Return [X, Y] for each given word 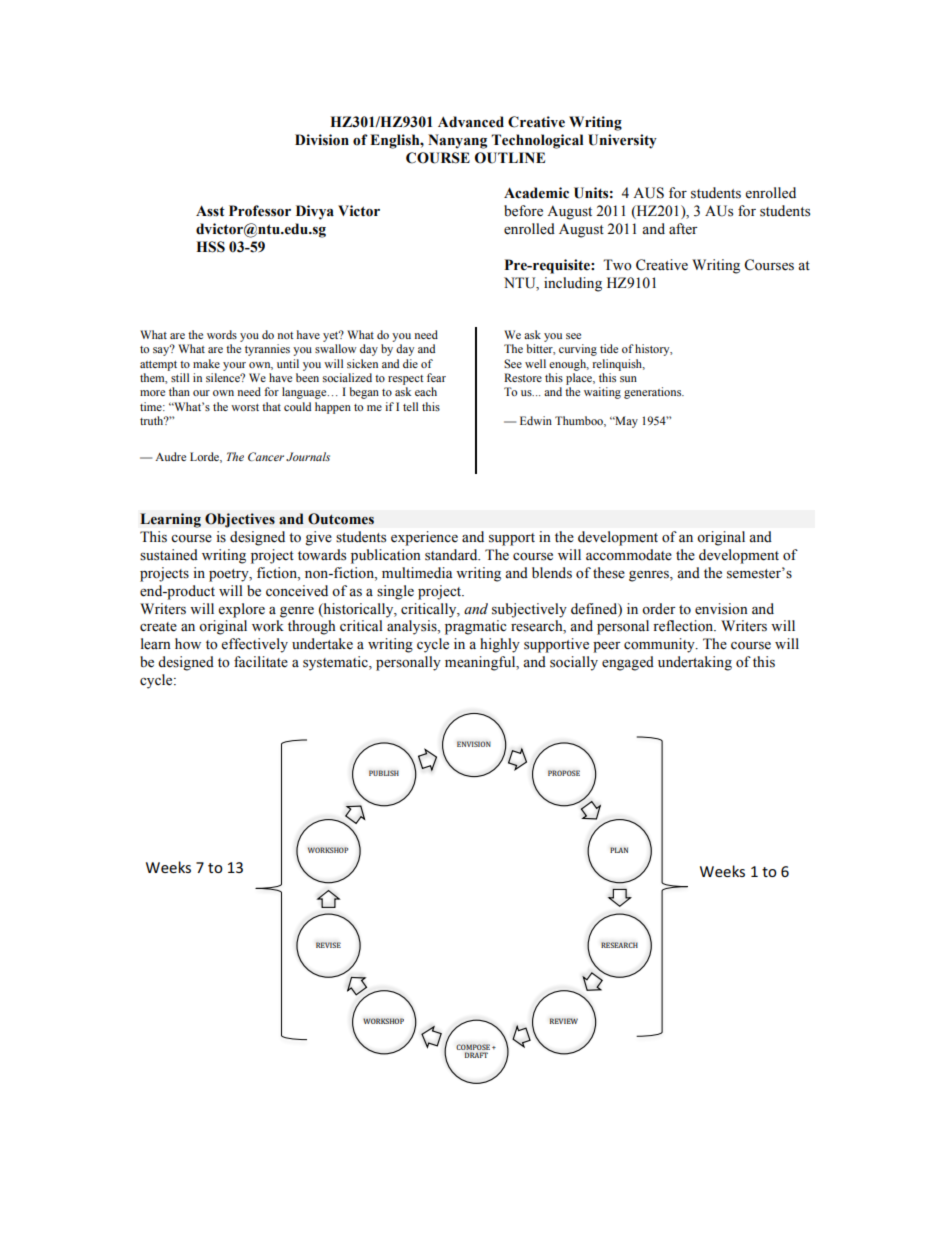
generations [654, 393]
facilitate [261, 662]
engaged [628, 663]
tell [410, 406]
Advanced [471, 122]
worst [245, 407]
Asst [210, 211]
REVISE [328, 945]
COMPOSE [473, 1047]
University [622, 141]
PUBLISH [384, 773]
